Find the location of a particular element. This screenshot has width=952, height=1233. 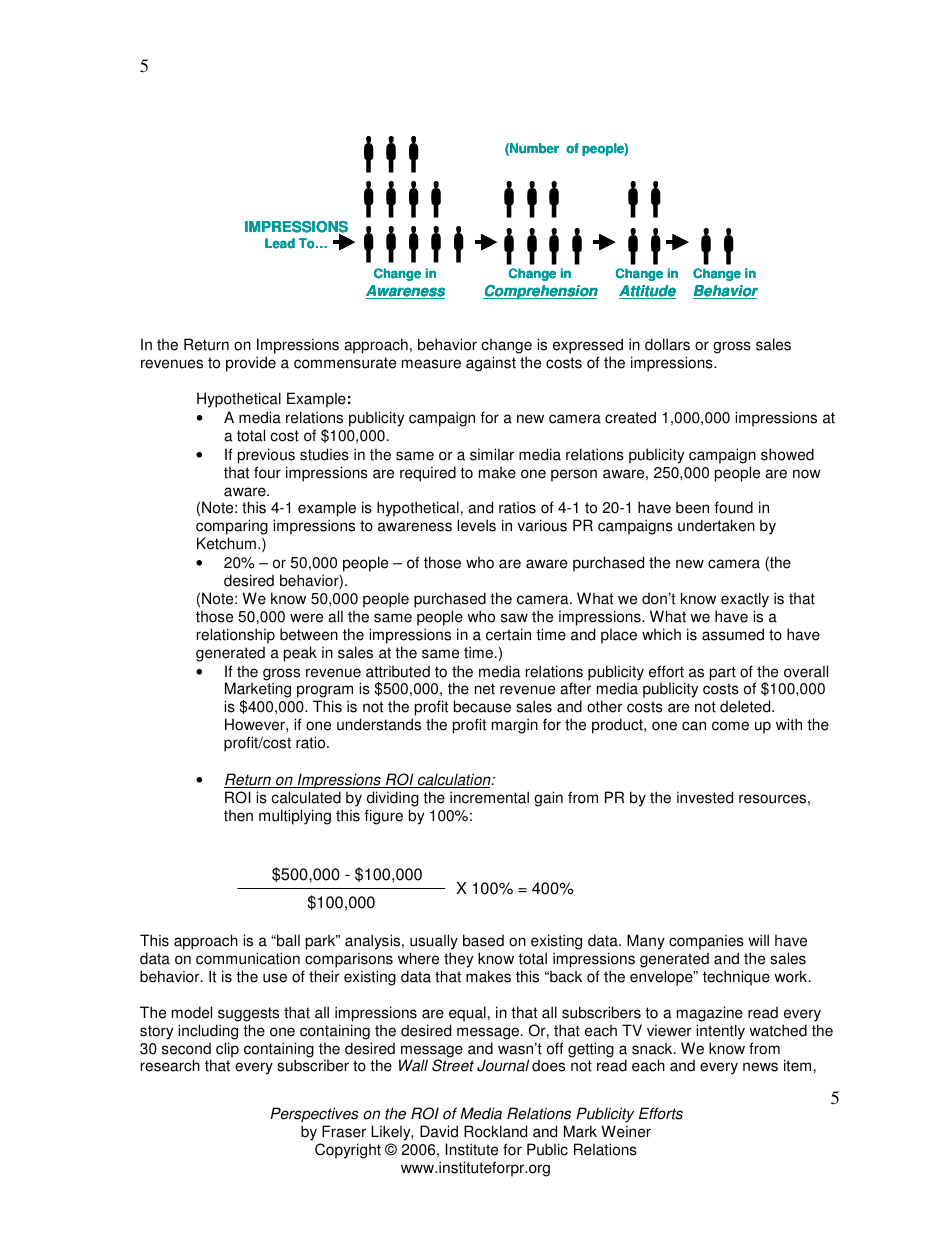

saw is located at coordinates (514, 618).
